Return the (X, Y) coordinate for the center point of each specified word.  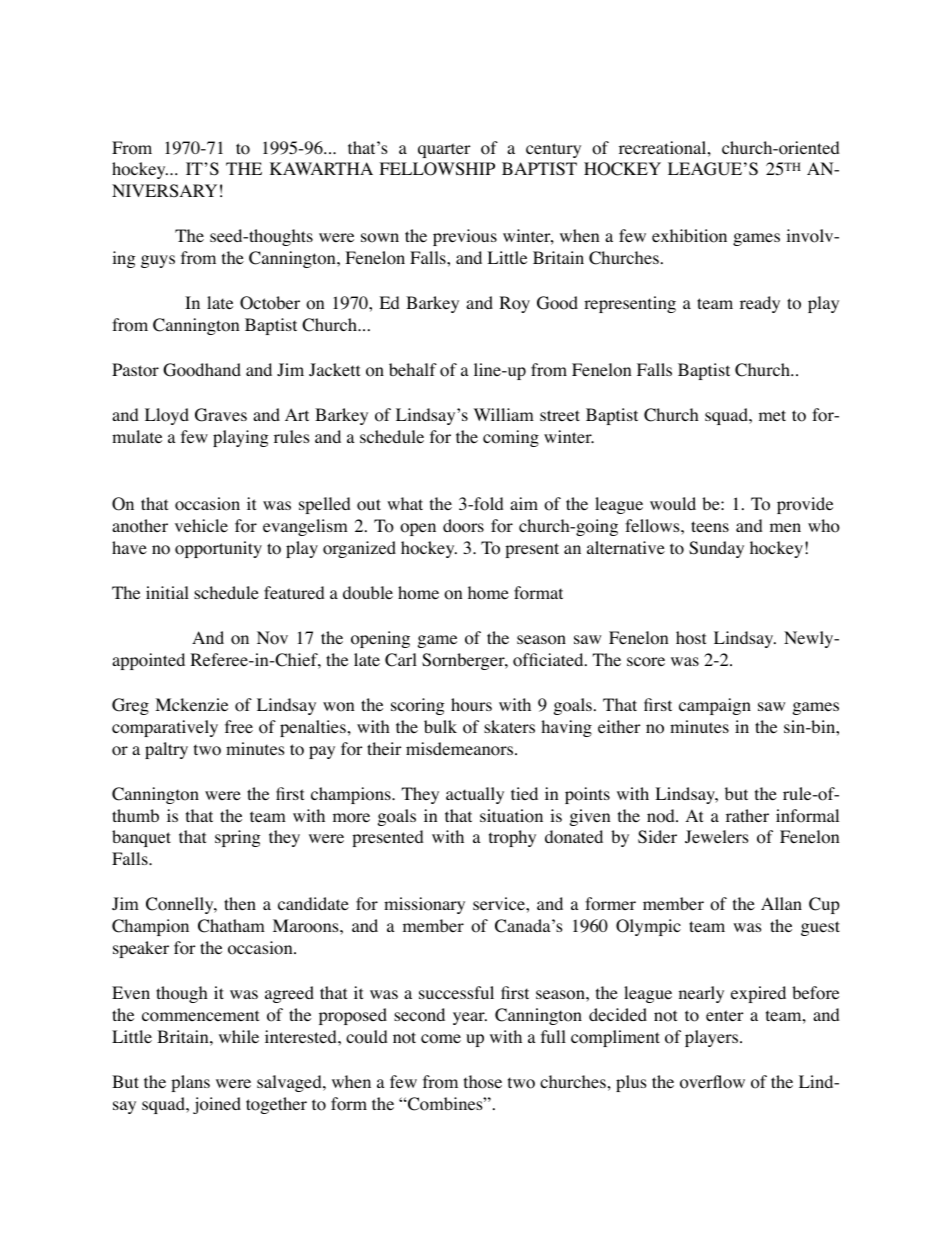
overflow (712, 1082)
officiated (549, 660)
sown (380, 238)
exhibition (689, 236)
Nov (272, 638)
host (691, 638)
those (483, 1082)
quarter (444, 150)
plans (190, 1083)
